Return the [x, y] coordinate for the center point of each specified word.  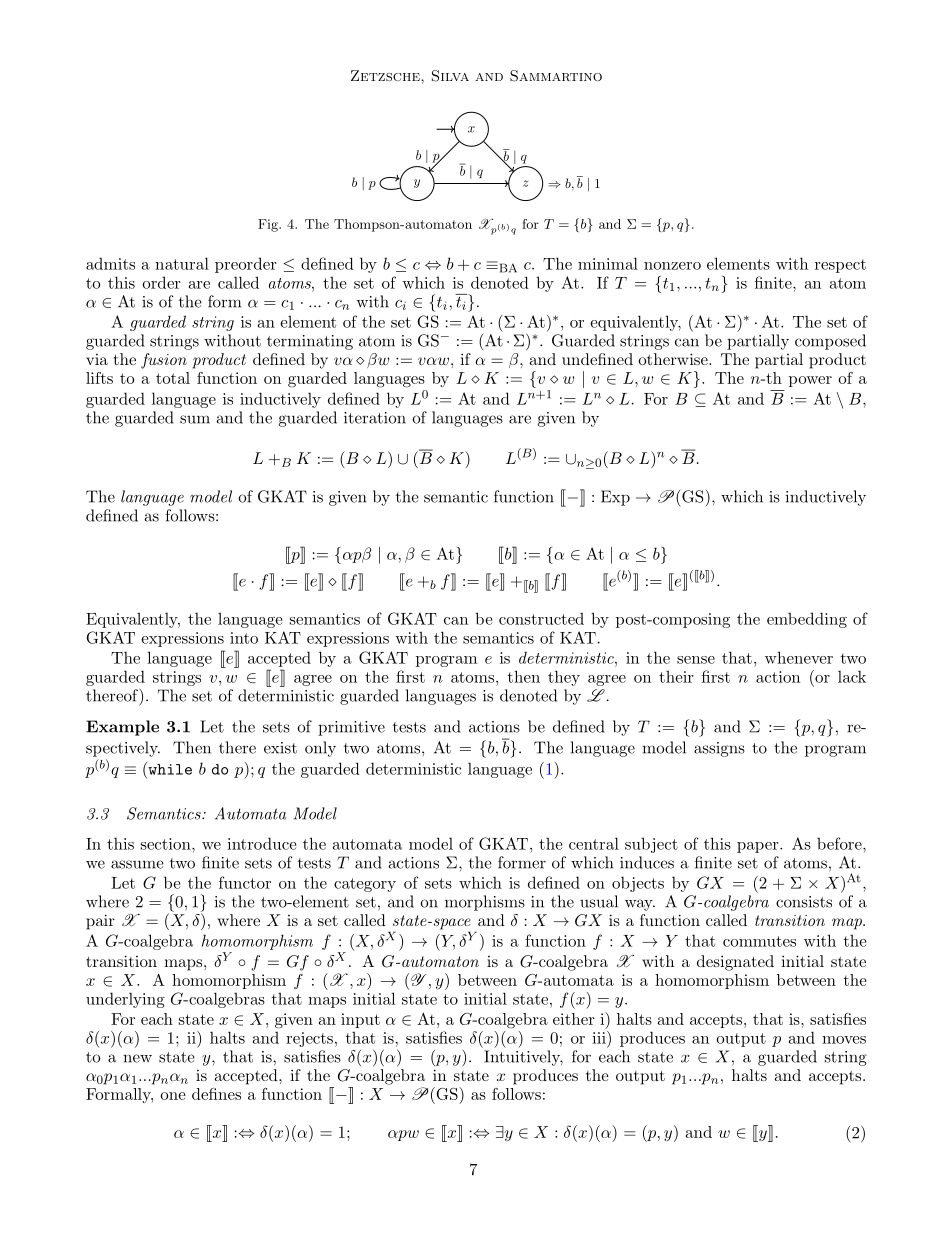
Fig [269, 225]
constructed [541, 618]
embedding [807, 620]
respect [840, 266]
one [173, 1096]
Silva [450, 76]
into [244, 638]
